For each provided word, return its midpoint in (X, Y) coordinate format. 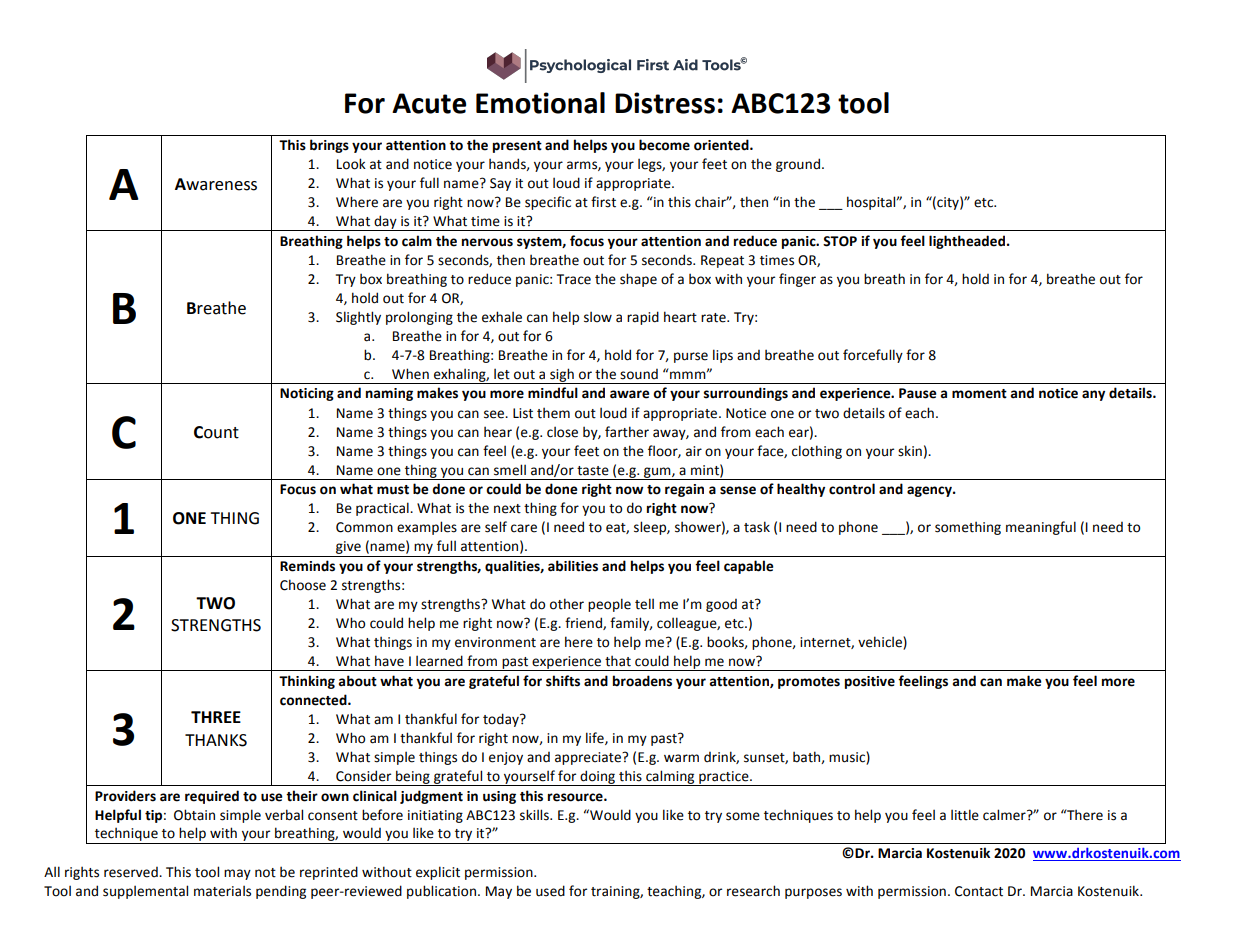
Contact (979, 891)
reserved (132, 872)
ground (798, 165)
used (550, 891)
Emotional (540, 103)
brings (329, 146)
